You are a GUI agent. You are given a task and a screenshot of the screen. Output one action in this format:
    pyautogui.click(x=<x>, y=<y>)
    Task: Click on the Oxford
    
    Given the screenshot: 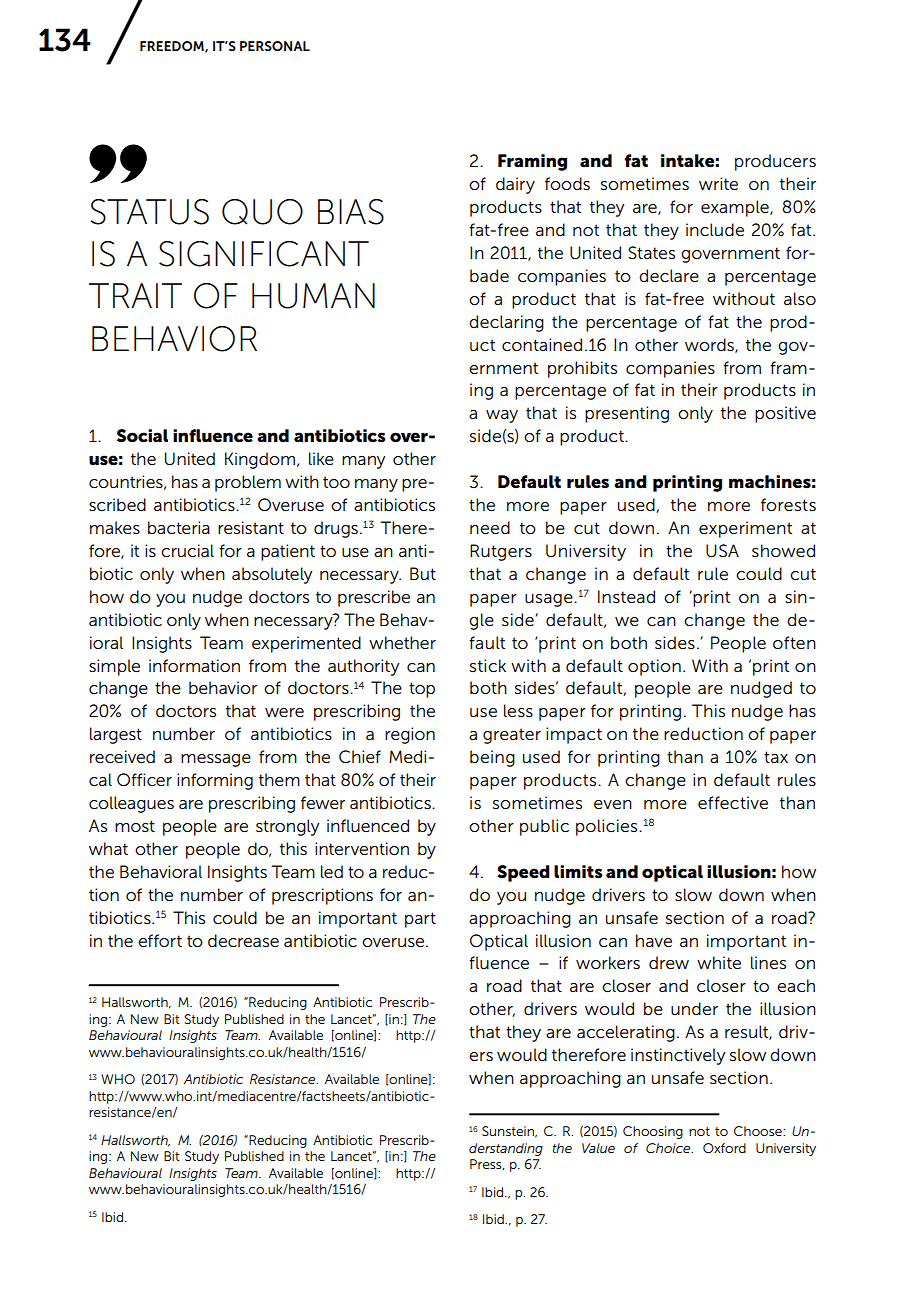 What is the action you would take?
    pyautogui.click(x=724, y=1148)
